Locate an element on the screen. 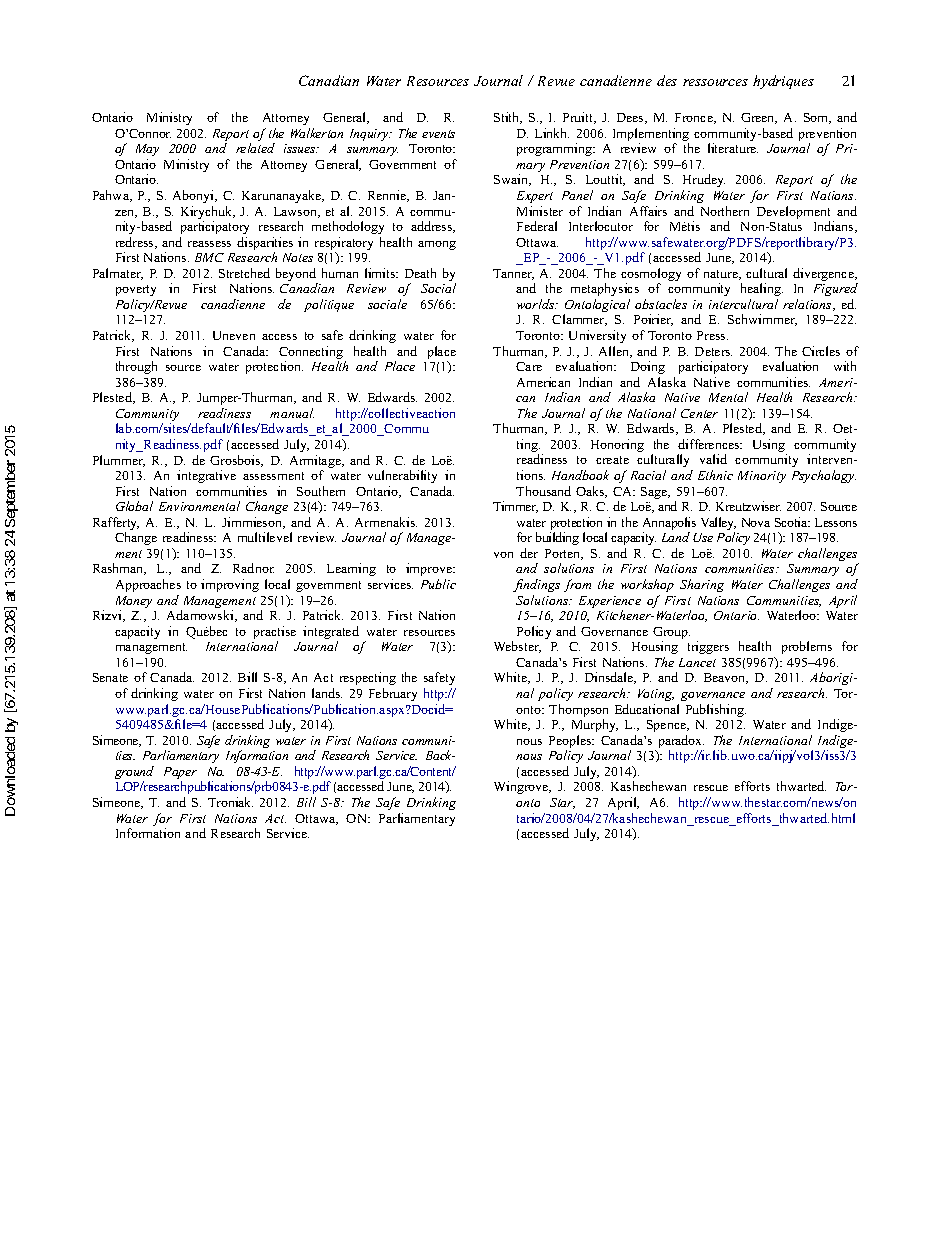  Timmer is located at coordinates (515, 507).
